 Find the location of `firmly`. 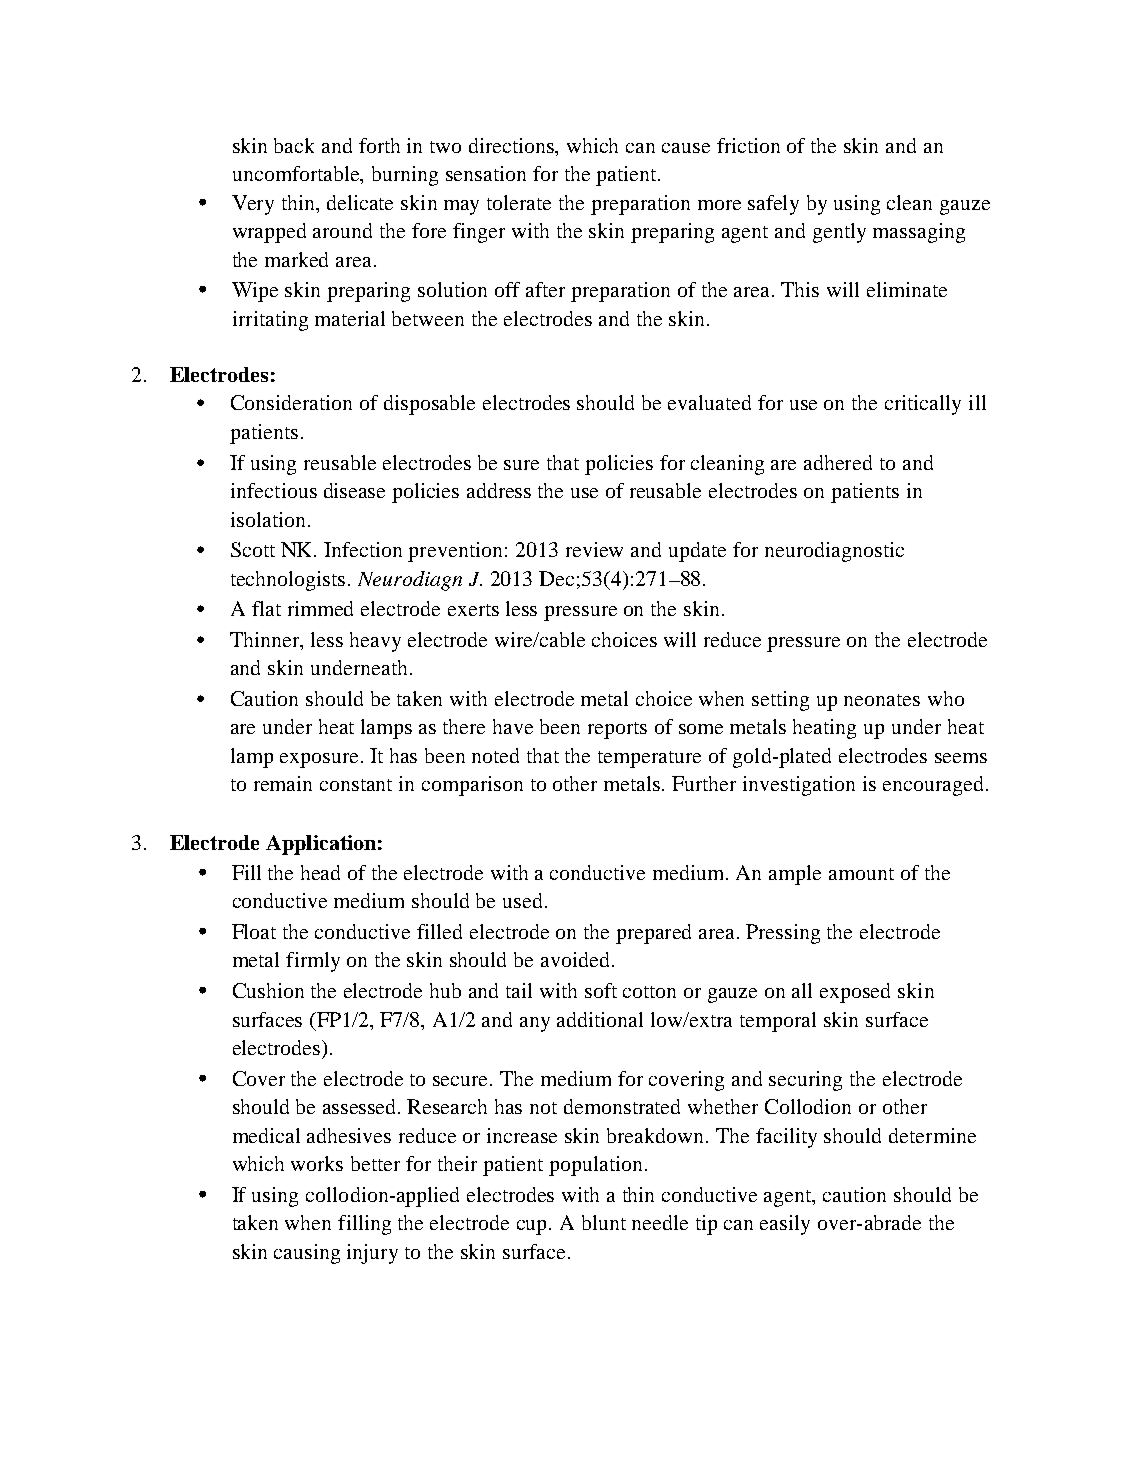

firmly is located at coordinates (313, 962).
